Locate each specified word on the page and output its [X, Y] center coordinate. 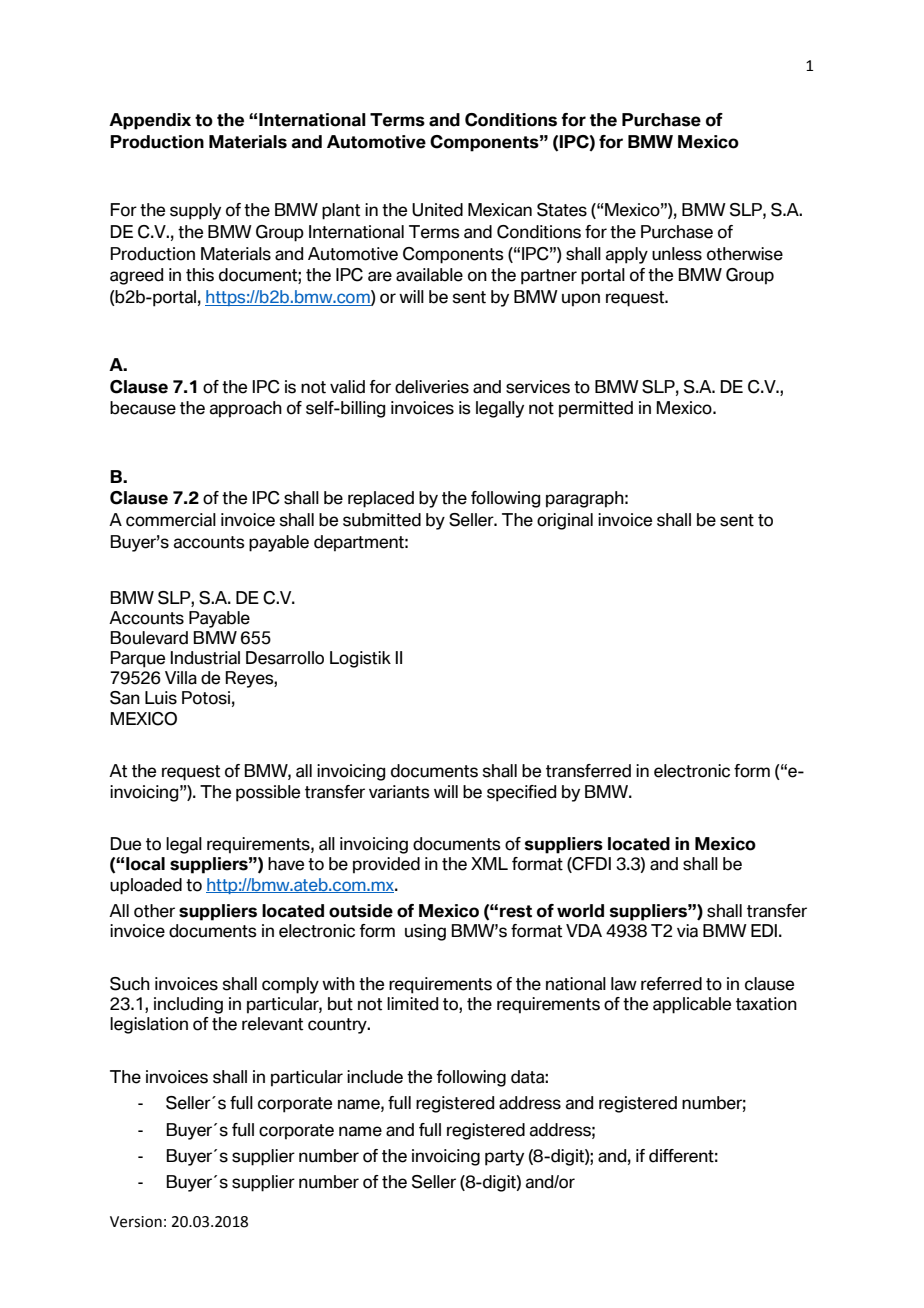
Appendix [150, 121]
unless [677, 254]
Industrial [205, 658]
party [504, 1158]
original [565, 521]
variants [399, 792]
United [437, 210]
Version [136, 1222]
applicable [692, 1005]
